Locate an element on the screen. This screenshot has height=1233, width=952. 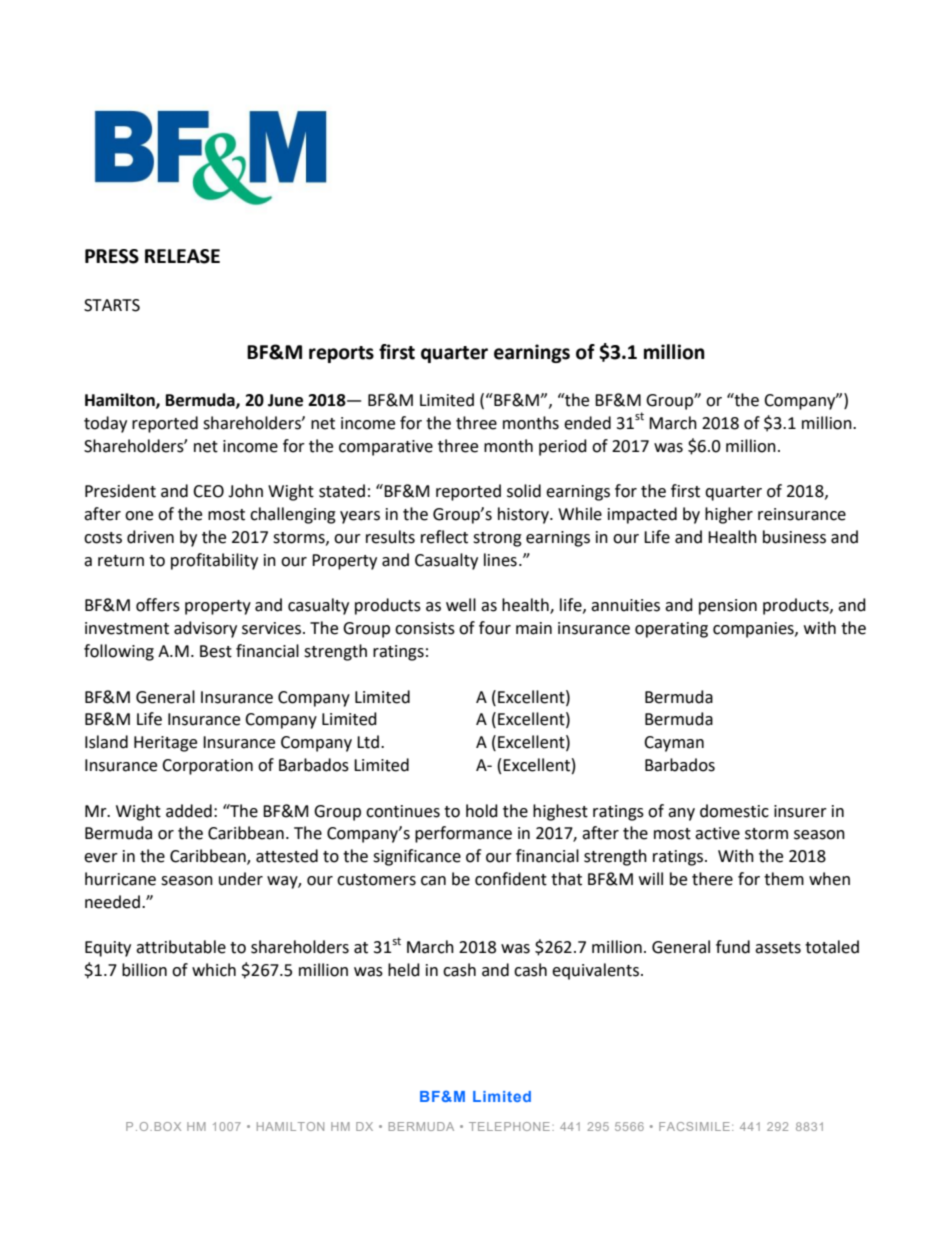
held is located at coordinates (404, 970).
